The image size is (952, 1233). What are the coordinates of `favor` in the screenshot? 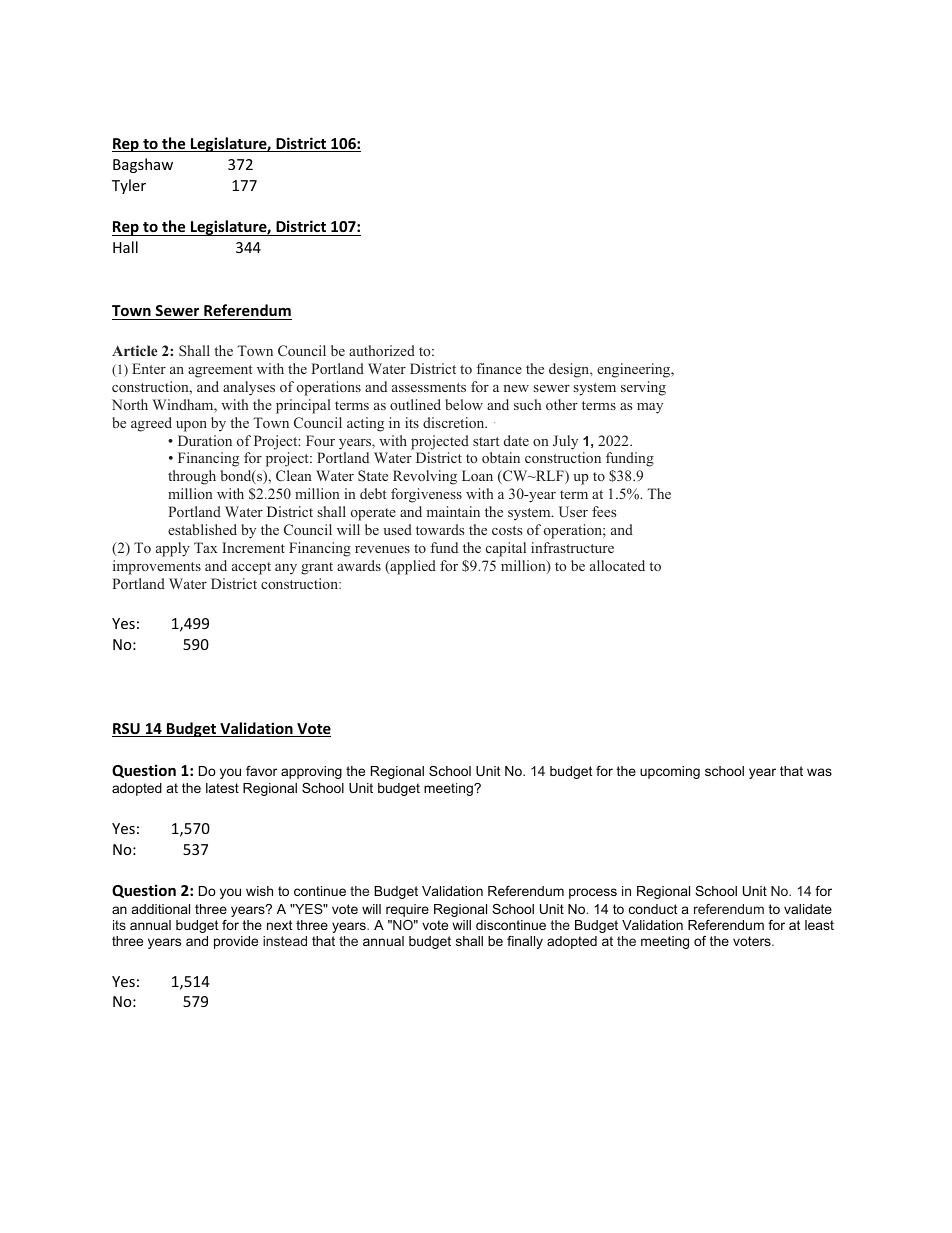 It's located at (261, 771).
